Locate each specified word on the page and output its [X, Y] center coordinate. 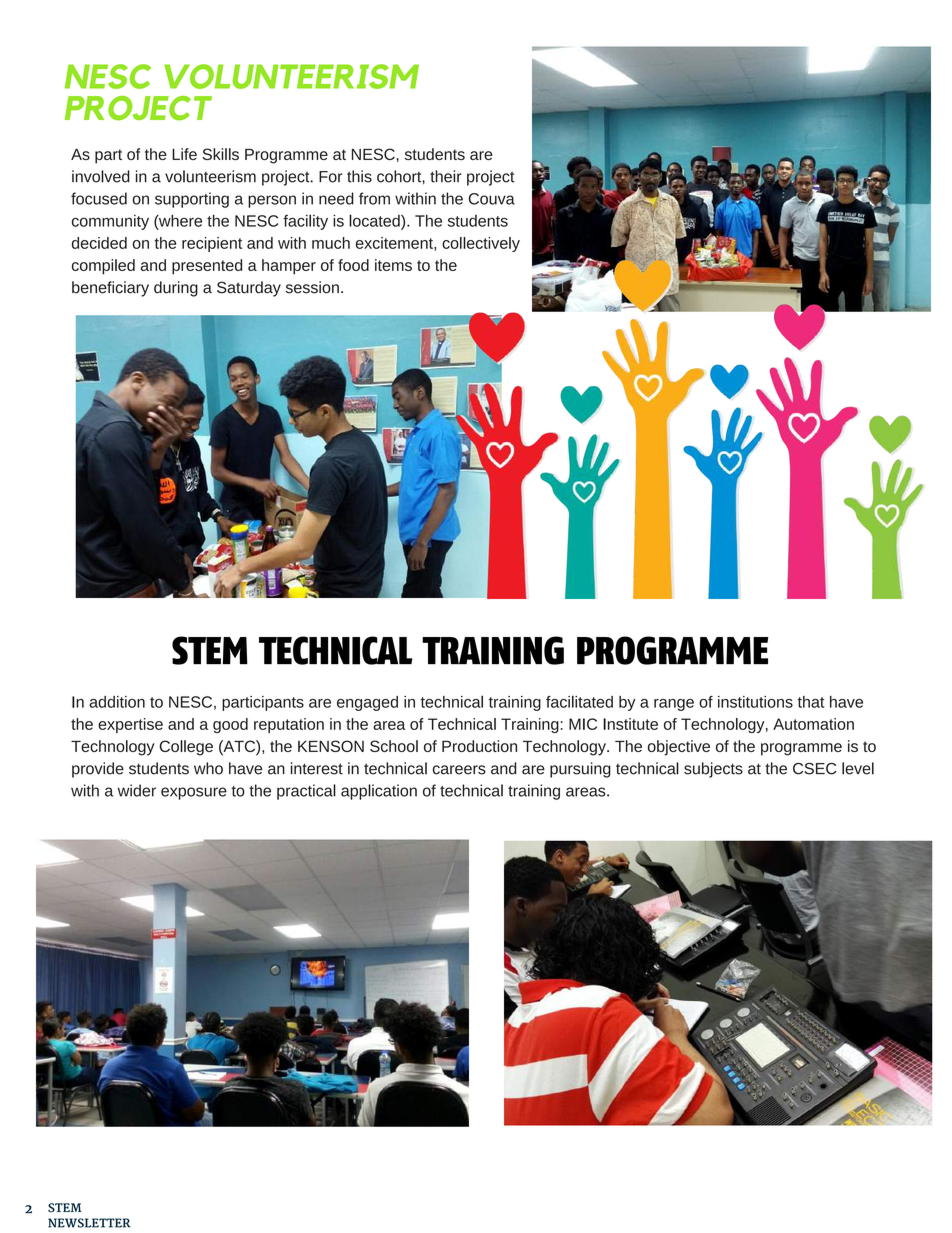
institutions [755, 702]
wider [137, 790]
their [446, 176]
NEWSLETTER [89, 1223]
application [379, 792]
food [353, 265]
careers [459, 770]
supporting [192, 200]
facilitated [579, 701]
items [393, 265]
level [858, 768]
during [176, 289]
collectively [481, 244]
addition [117, 702]
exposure [194, 793]
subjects [713, 770]
